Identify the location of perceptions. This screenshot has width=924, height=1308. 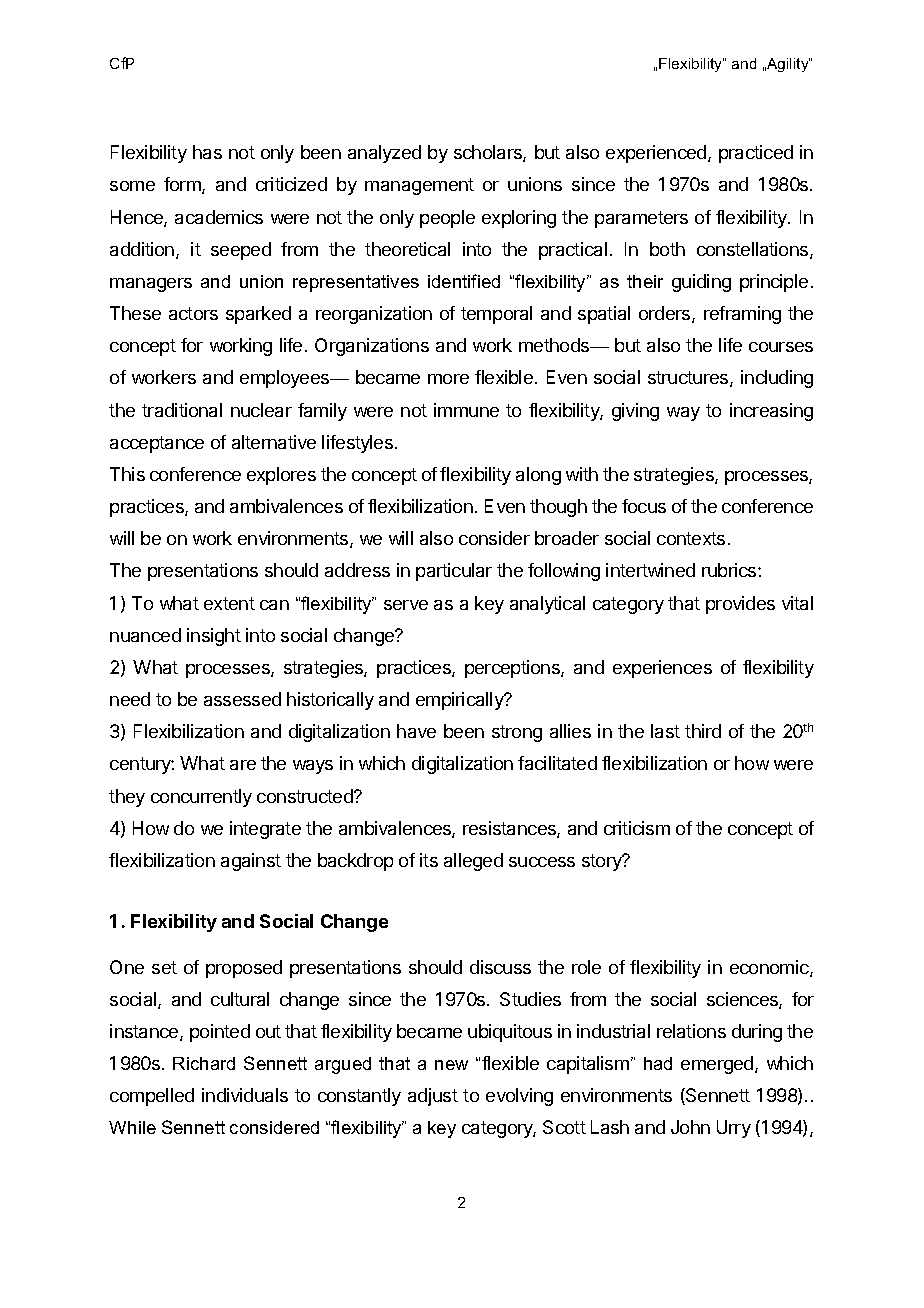
(513, 669).
